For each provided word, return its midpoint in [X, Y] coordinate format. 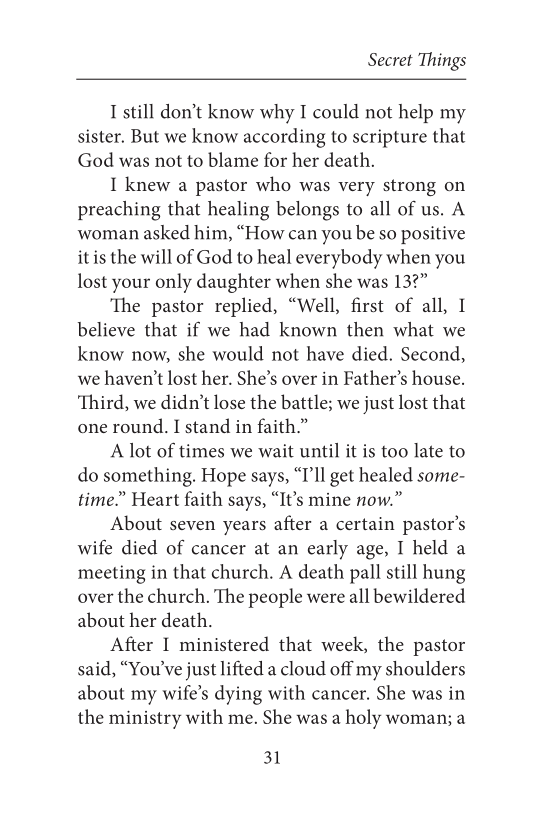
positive [433, 235]
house [437, 377]
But [145, 136]
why [277, 114]
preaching [119, 211]
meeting [111, 574]
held [430, 547]
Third [102, 402]
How [264, 232]
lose [229, 401]
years [244, 528]
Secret [390, 59]
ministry [145, 720]
